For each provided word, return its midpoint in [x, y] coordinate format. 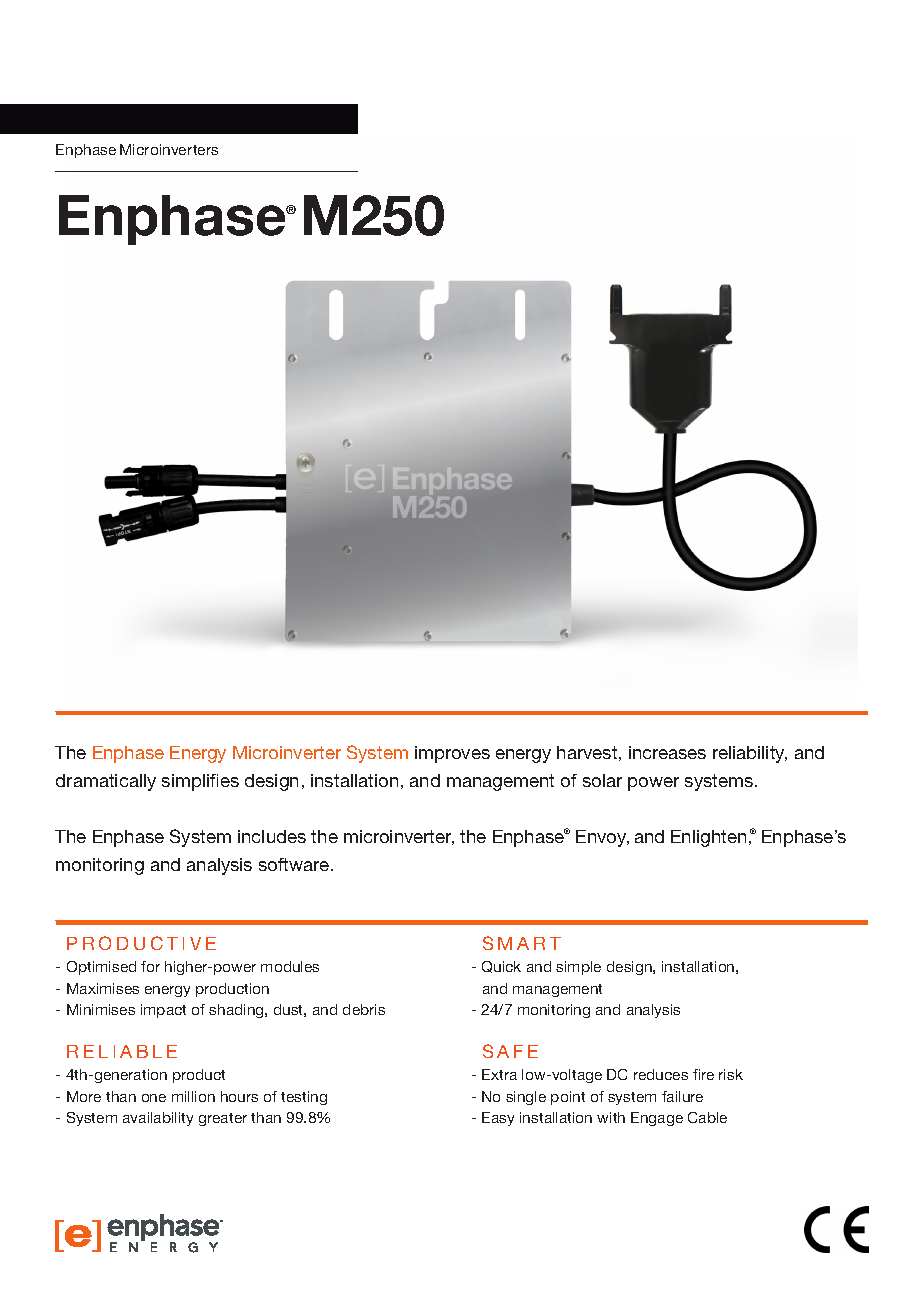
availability [158, 1119]
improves [452, 754]
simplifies [200, 782]
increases [667, 752]
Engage [657, 1119]
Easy [498, 1119]
